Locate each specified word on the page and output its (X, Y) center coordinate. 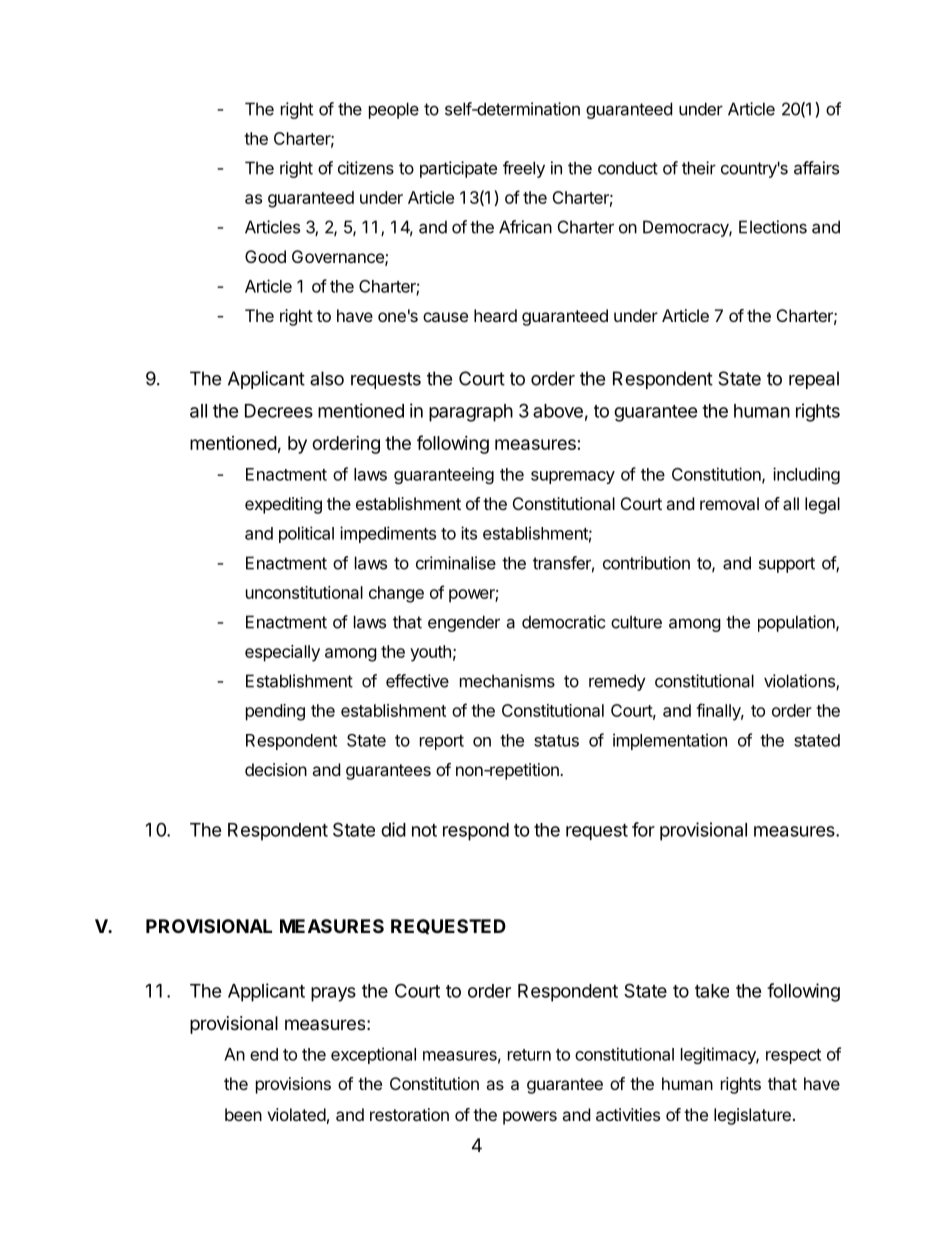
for (643, 829)
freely (524, 169)
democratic (563, 622)
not (424, 830)
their (699, 168)
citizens (366, 168)
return (529, 1055)
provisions (293, 1085)
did (393, 829)
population (797, 623)
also (327, 378)
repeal (814, 380)
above (558, 411)
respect (793, 1056)
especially (282, 653)
